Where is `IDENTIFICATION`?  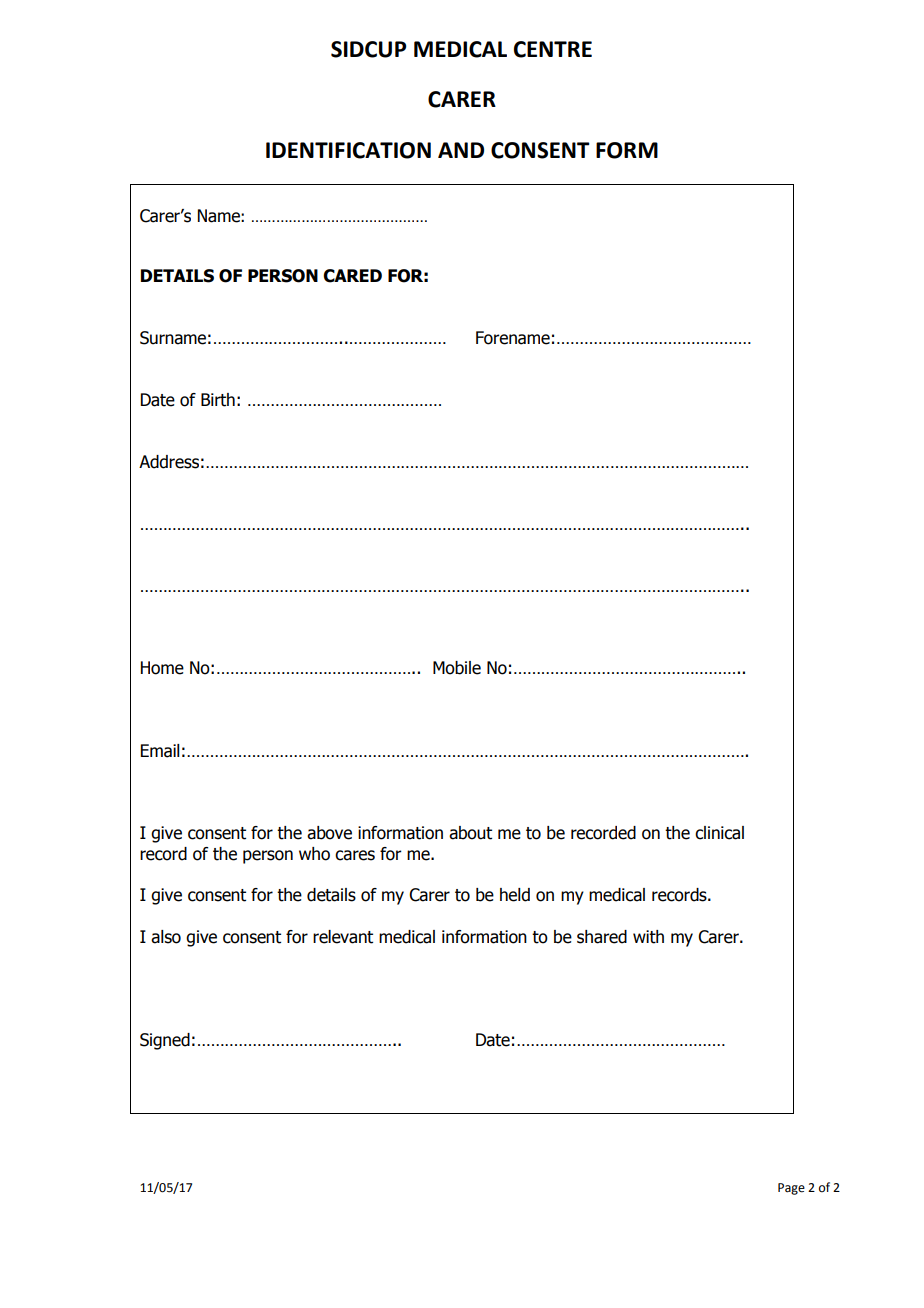 IDENTIFICATION is located at coordinates (348, 150).
